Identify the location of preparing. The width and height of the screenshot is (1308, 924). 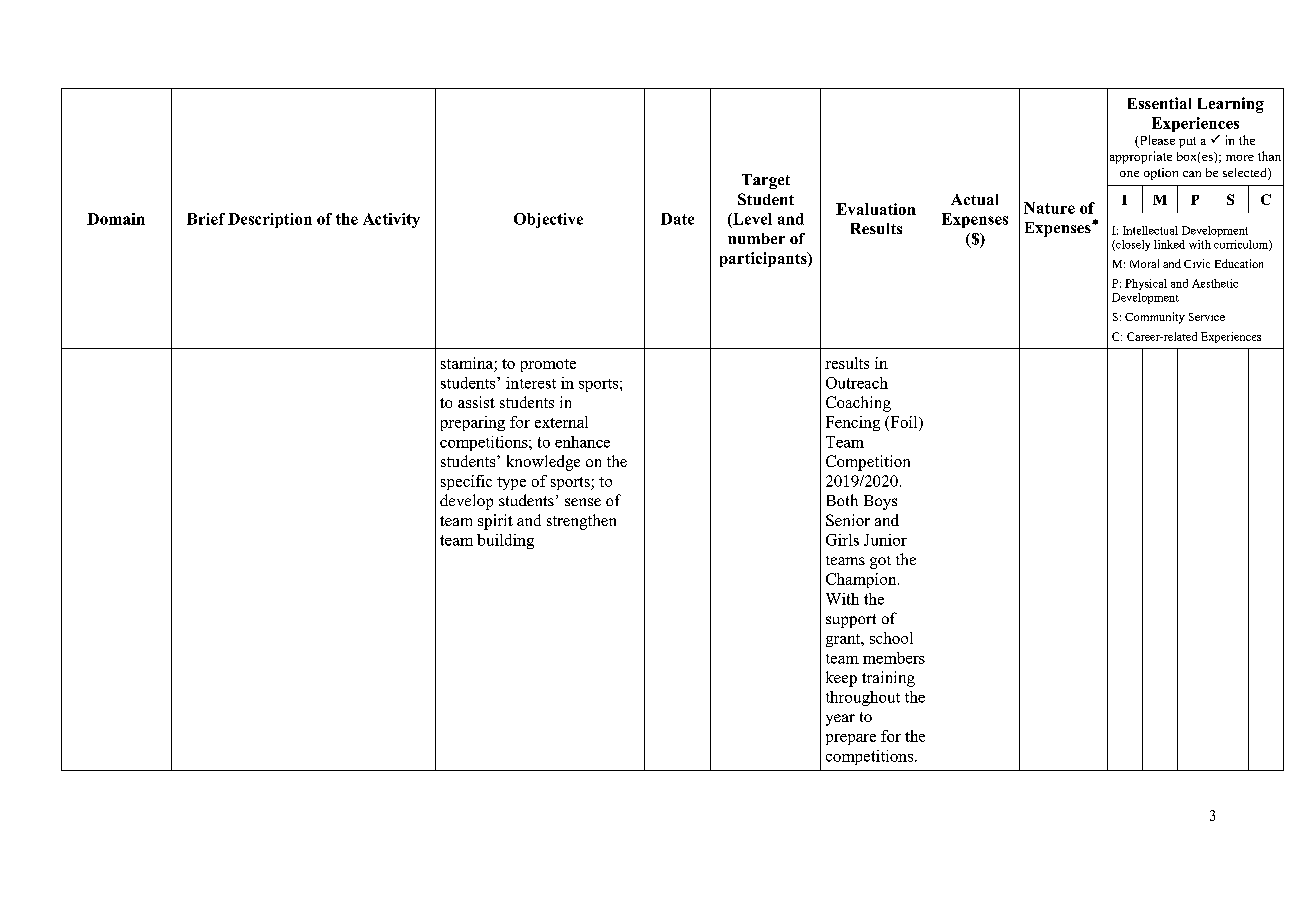
(473, 423).
